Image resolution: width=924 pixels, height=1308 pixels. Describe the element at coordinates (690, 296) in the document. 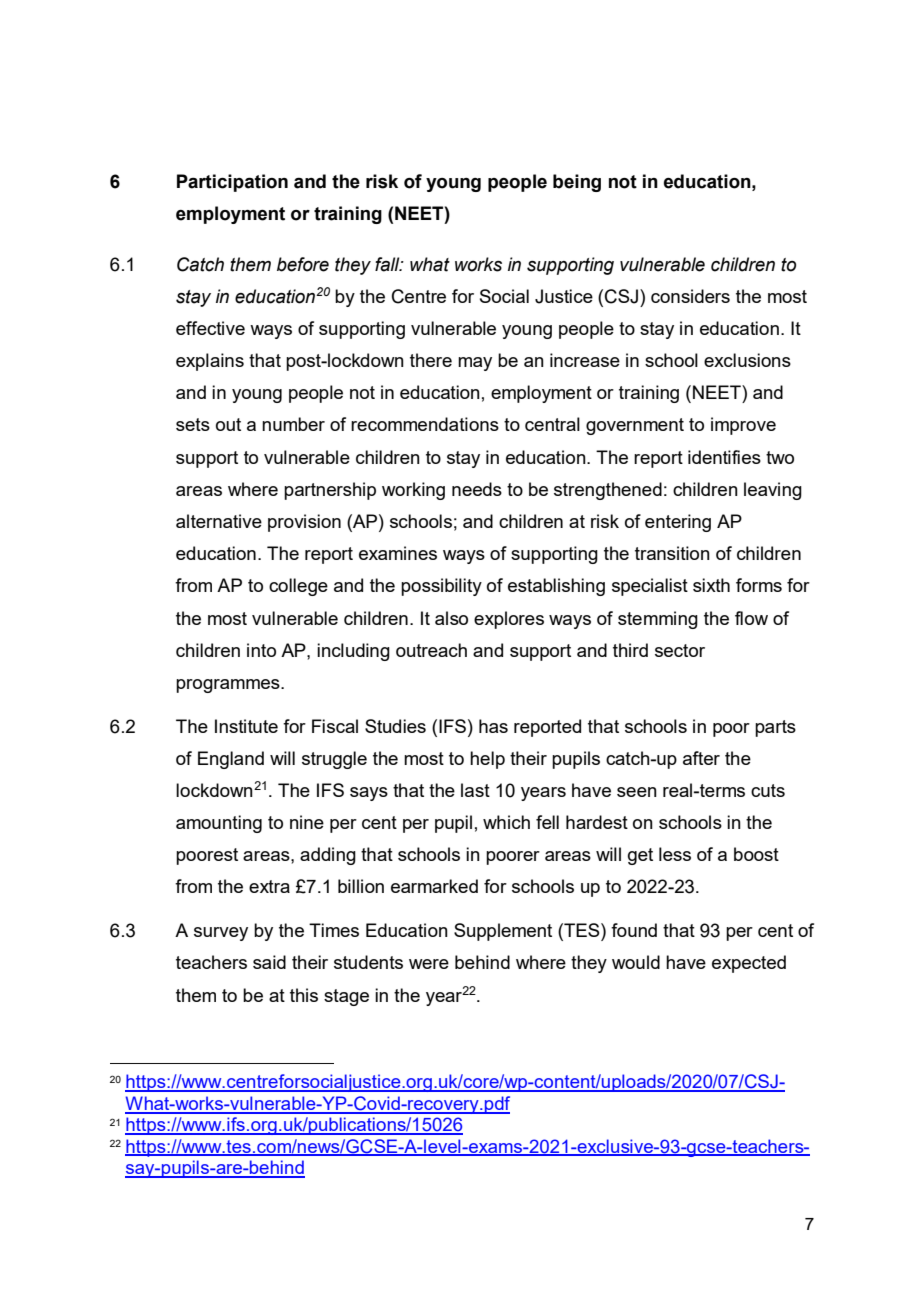

I see `considers` at that location.
